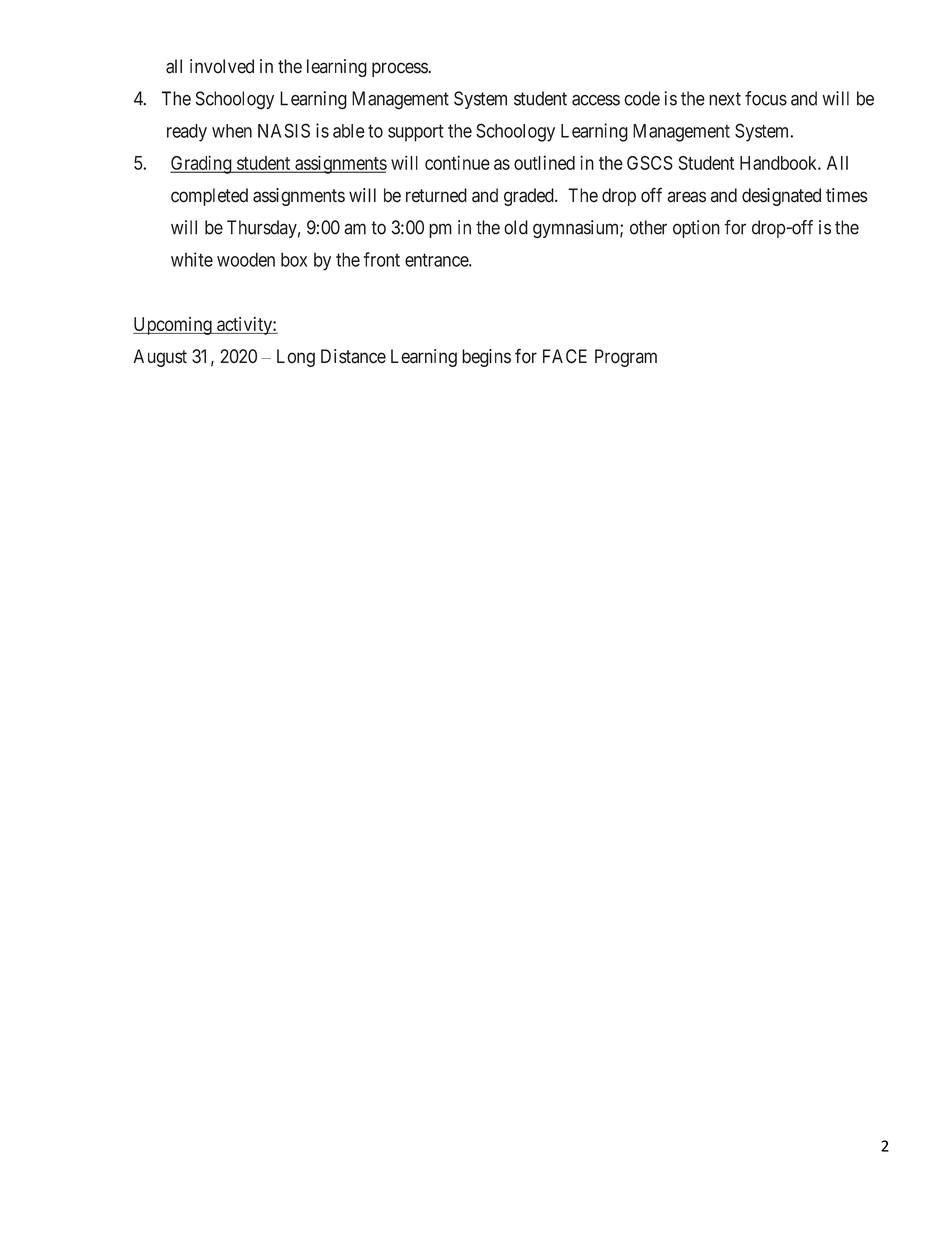 The height and width of the screenshot is (1233, 952). I want to click on process, so click(400, 69).
